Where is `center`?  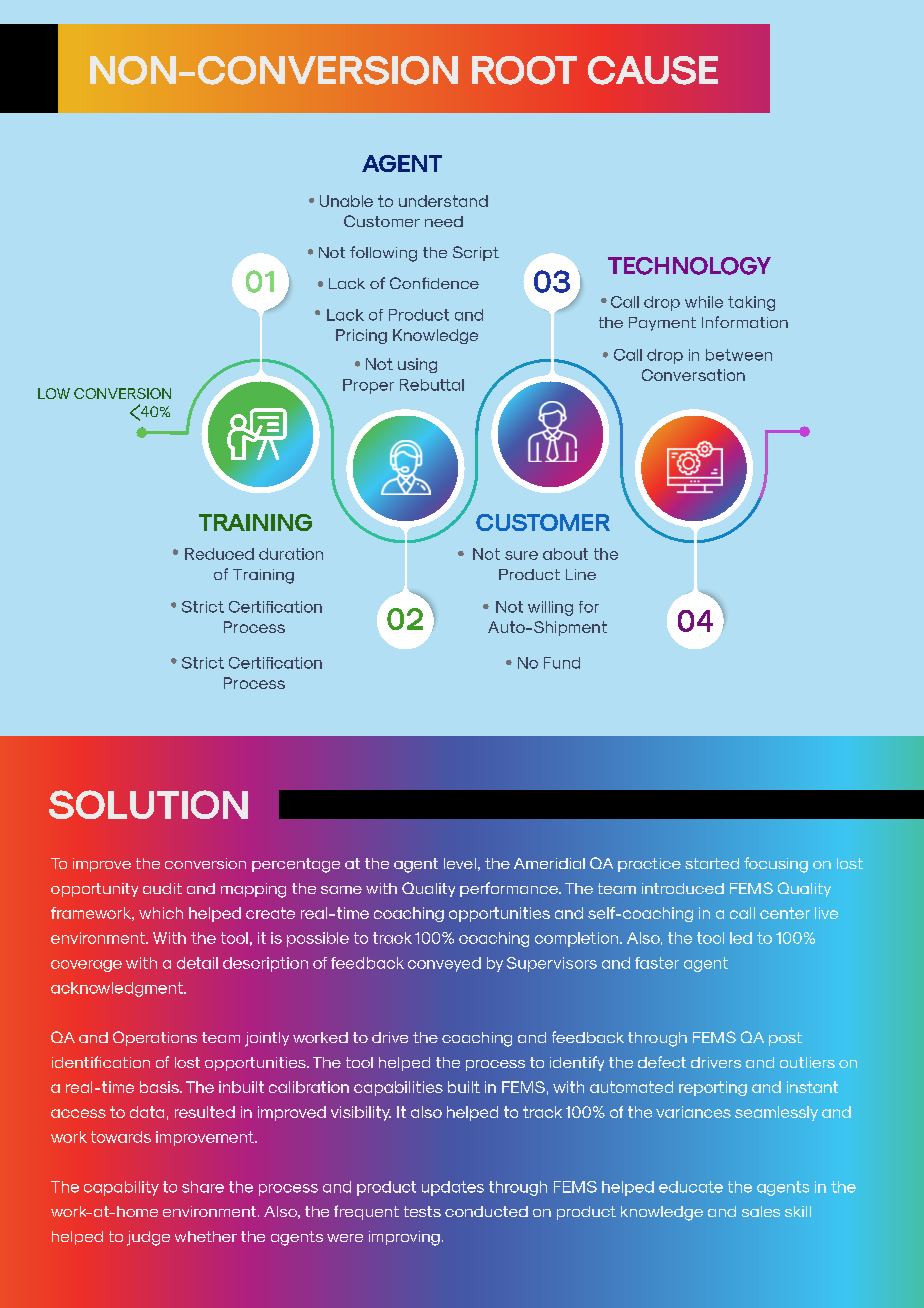
center is located at coordinates (785, 913).
